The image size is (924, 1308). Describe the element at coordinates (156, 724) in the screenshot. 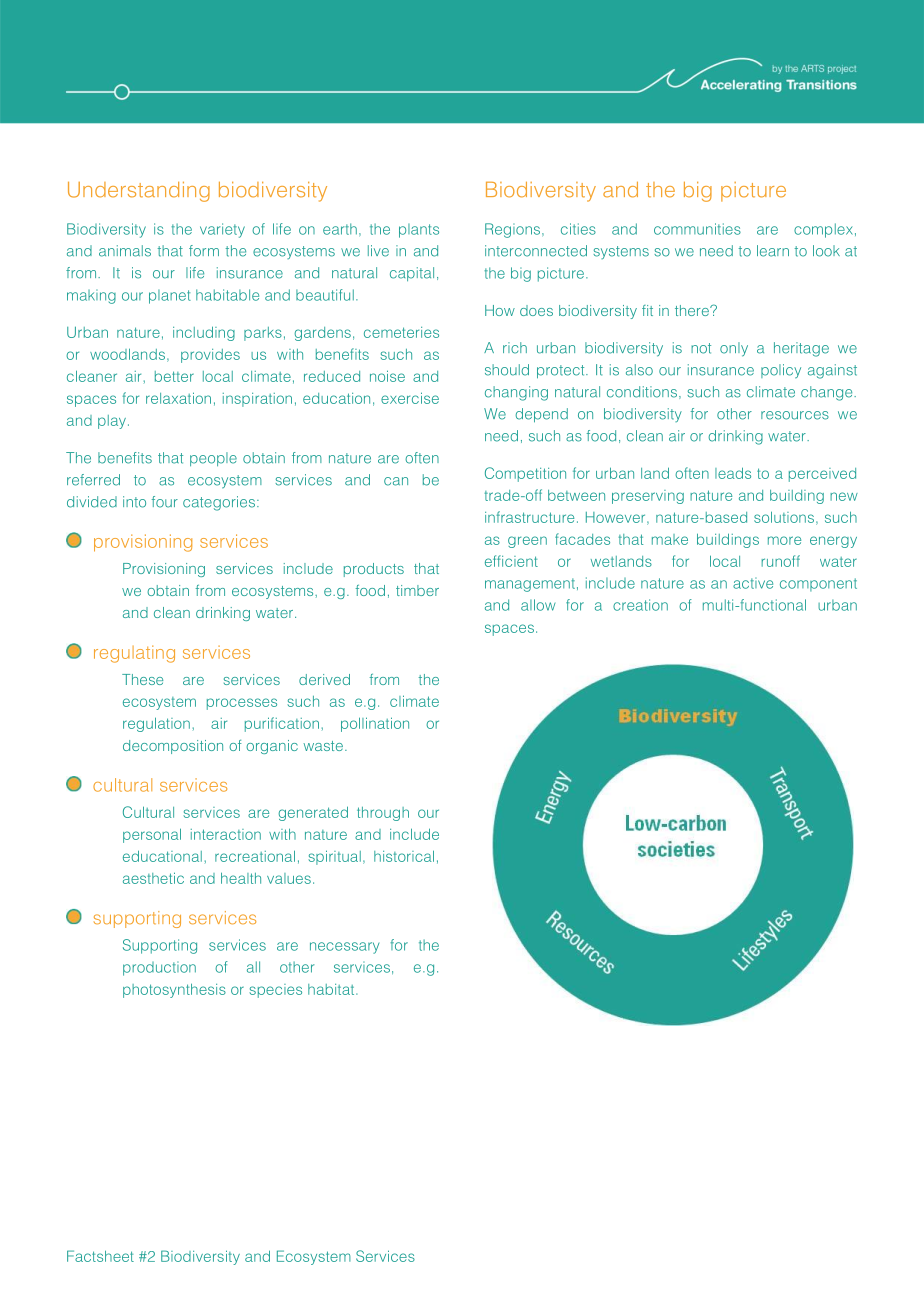

I see `regulation` at that location.
